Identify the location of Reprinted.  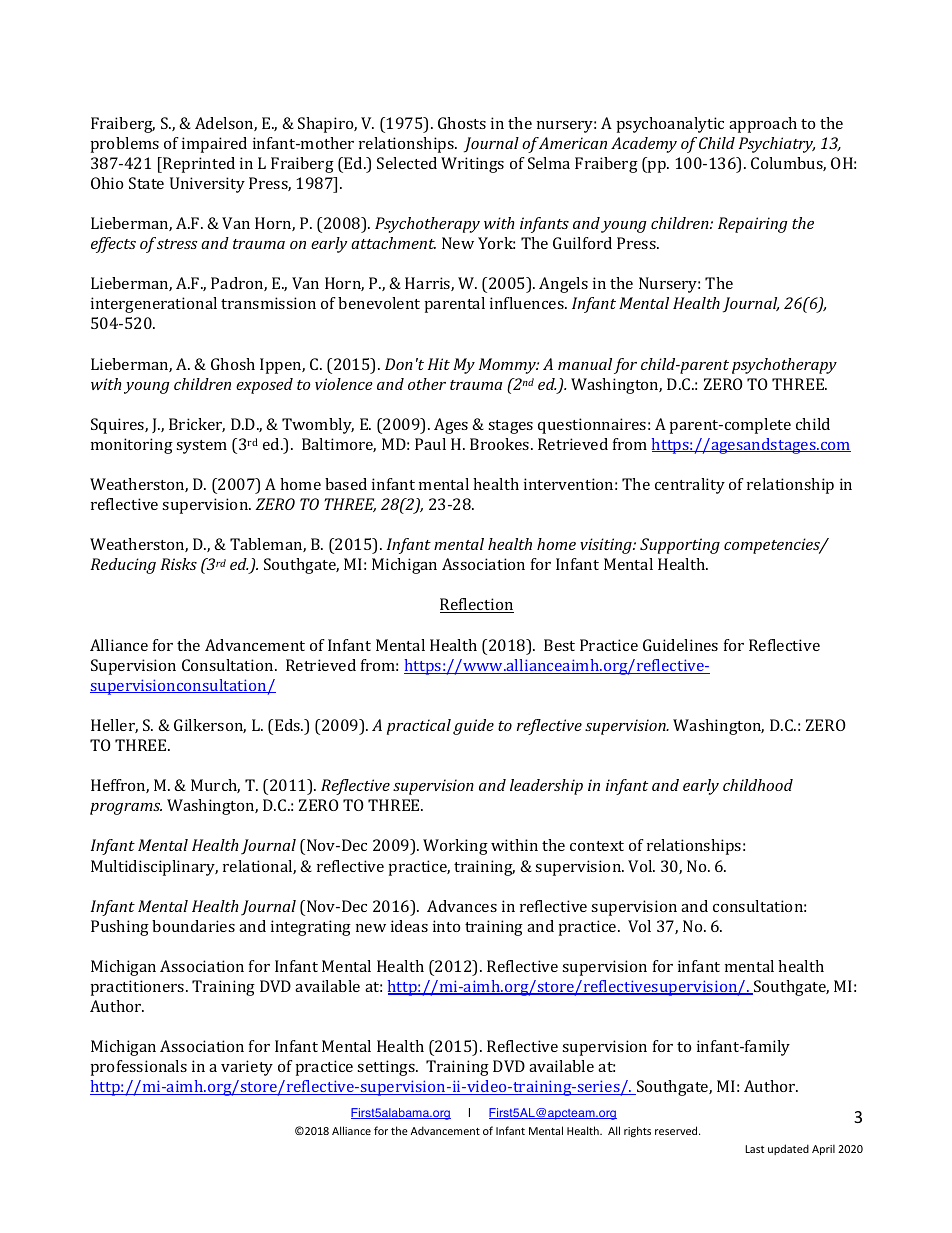
(198, 165).
